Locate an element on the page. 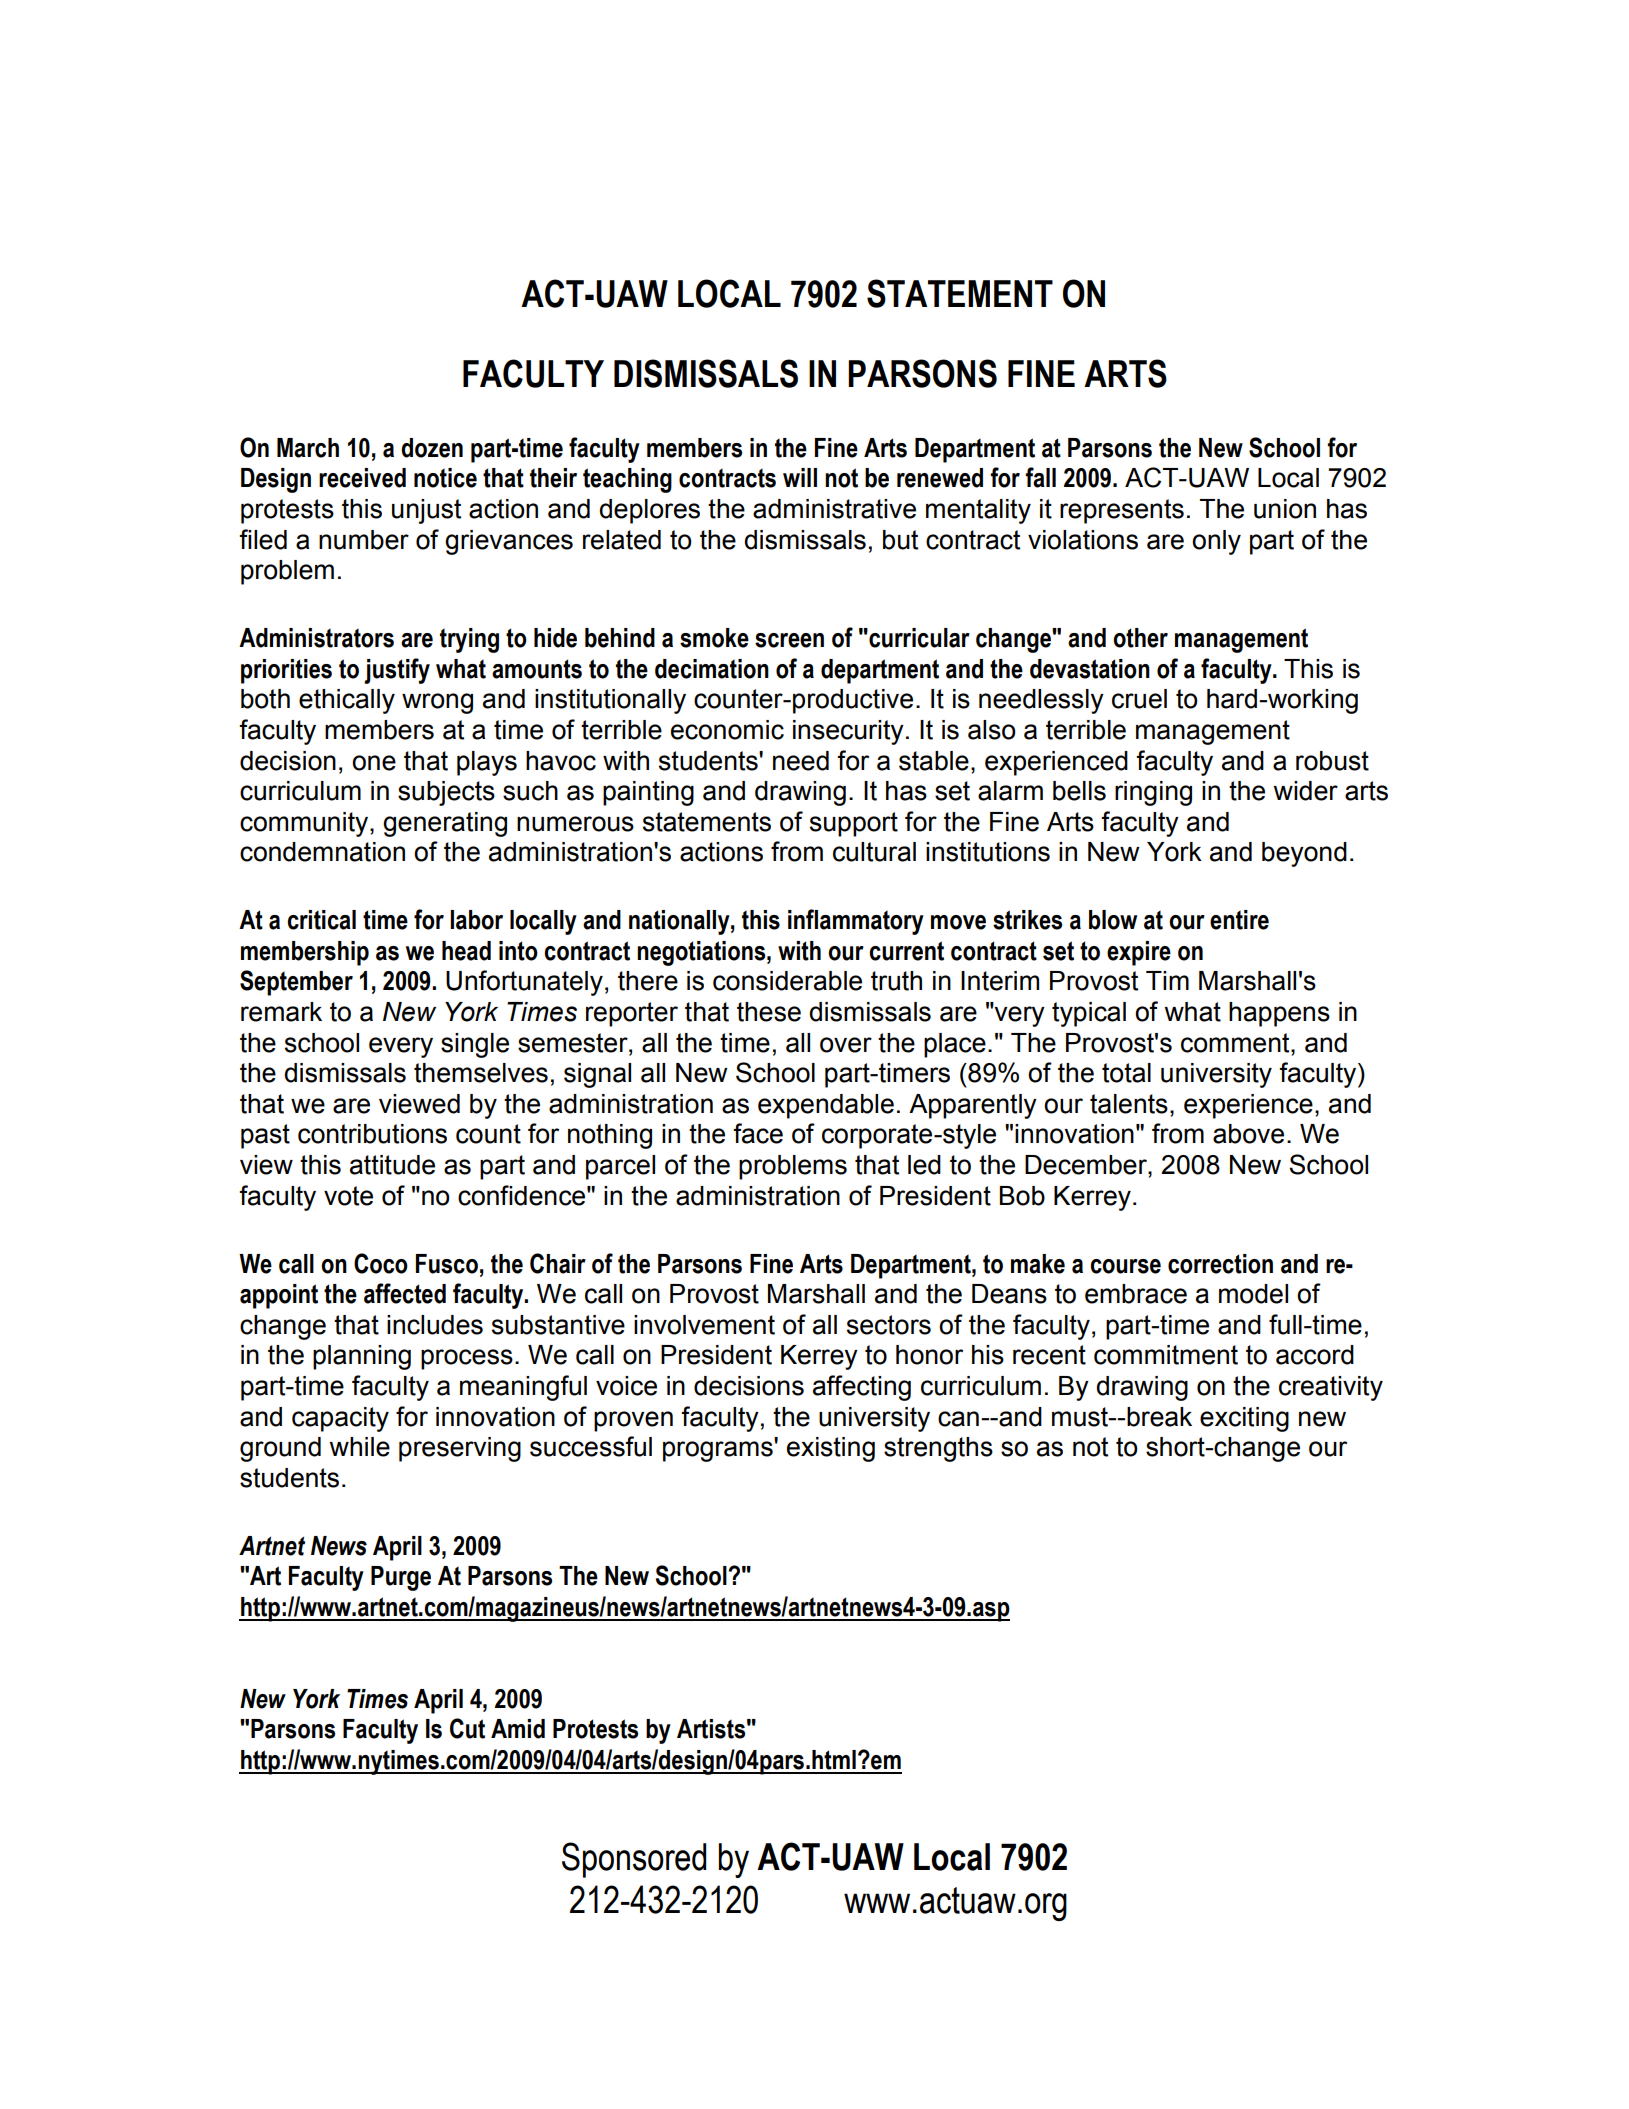  planning is located at coordinates (362, 1357).
